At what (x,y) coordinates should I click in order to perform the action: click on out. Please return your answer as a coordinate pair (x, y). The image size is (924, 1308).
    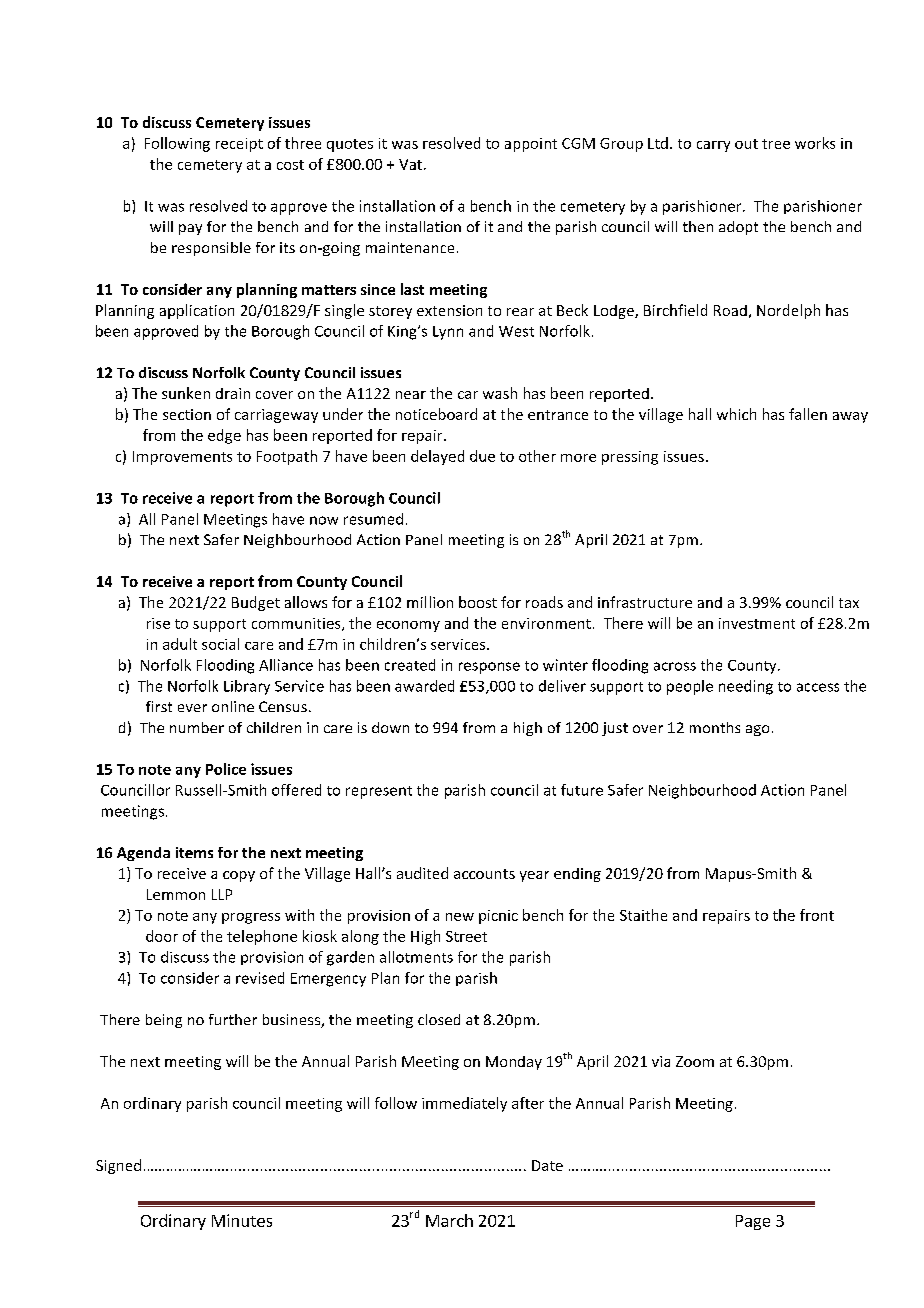
    Looking at the image, I should click on (746, 144).
